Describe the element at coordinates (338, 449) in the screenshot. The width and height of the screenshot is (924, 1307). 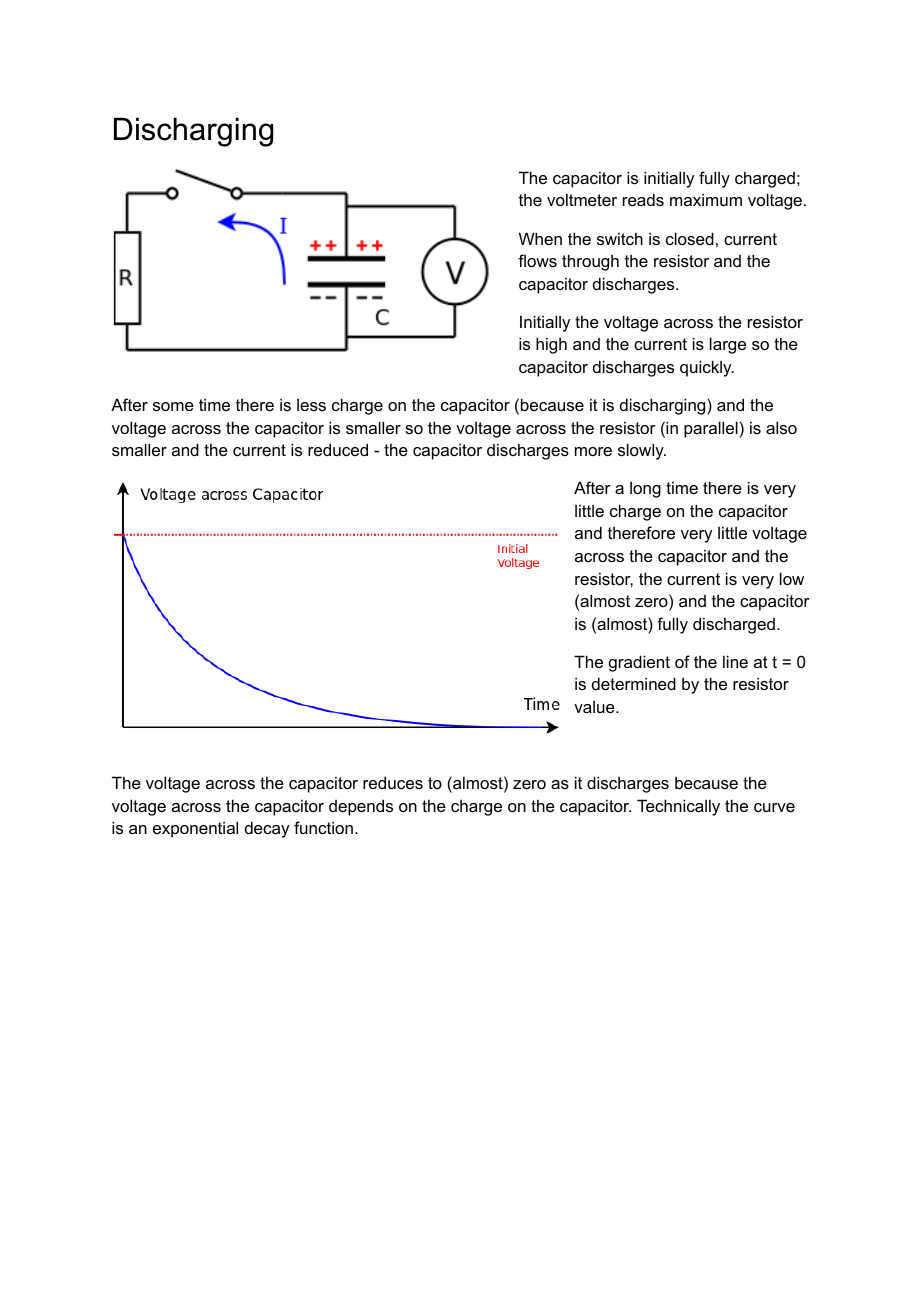
I see `reduced` at that location.
